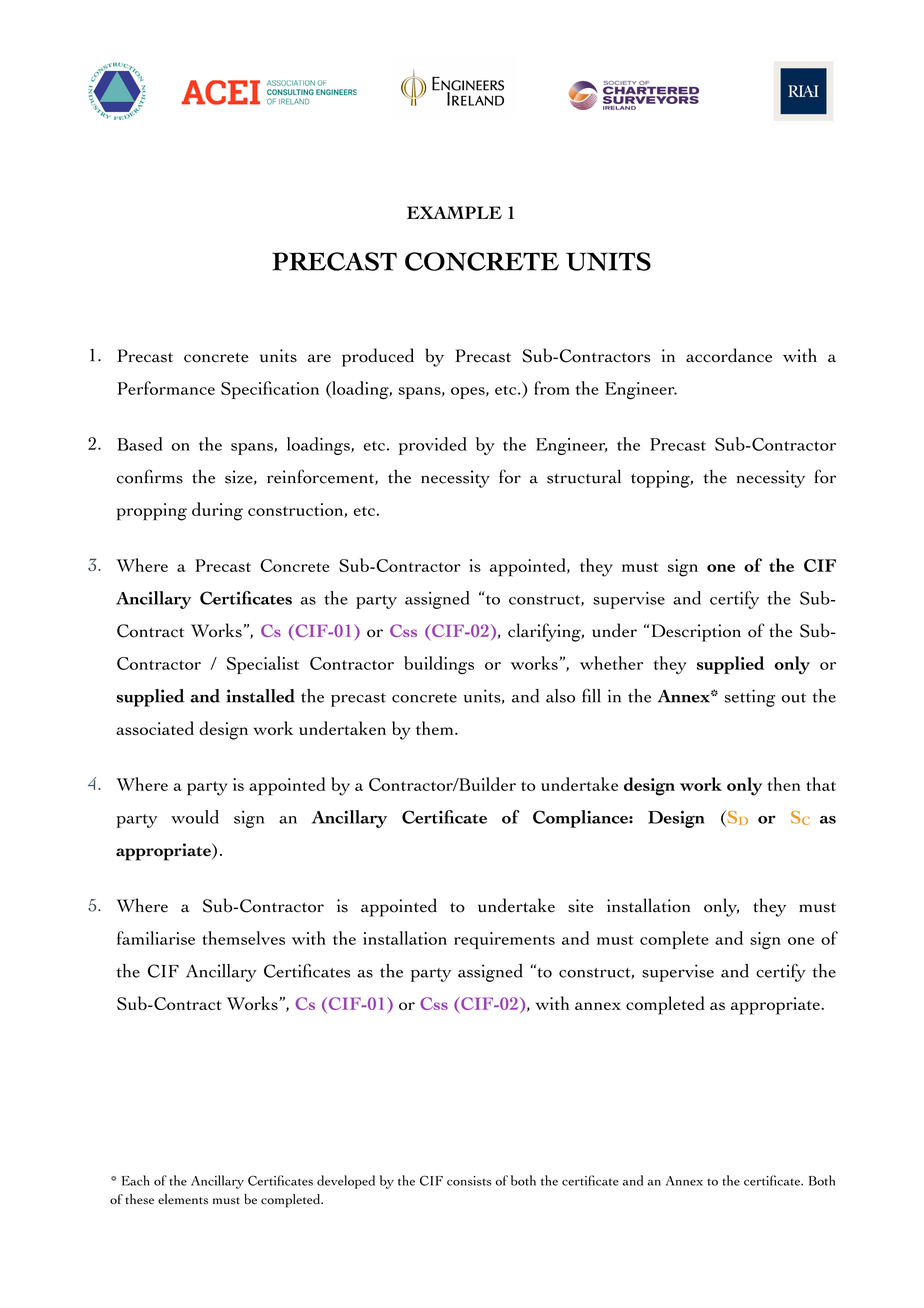  Describe the element at coordinates (469, 1181) in the document. I see `consists` at that location.
